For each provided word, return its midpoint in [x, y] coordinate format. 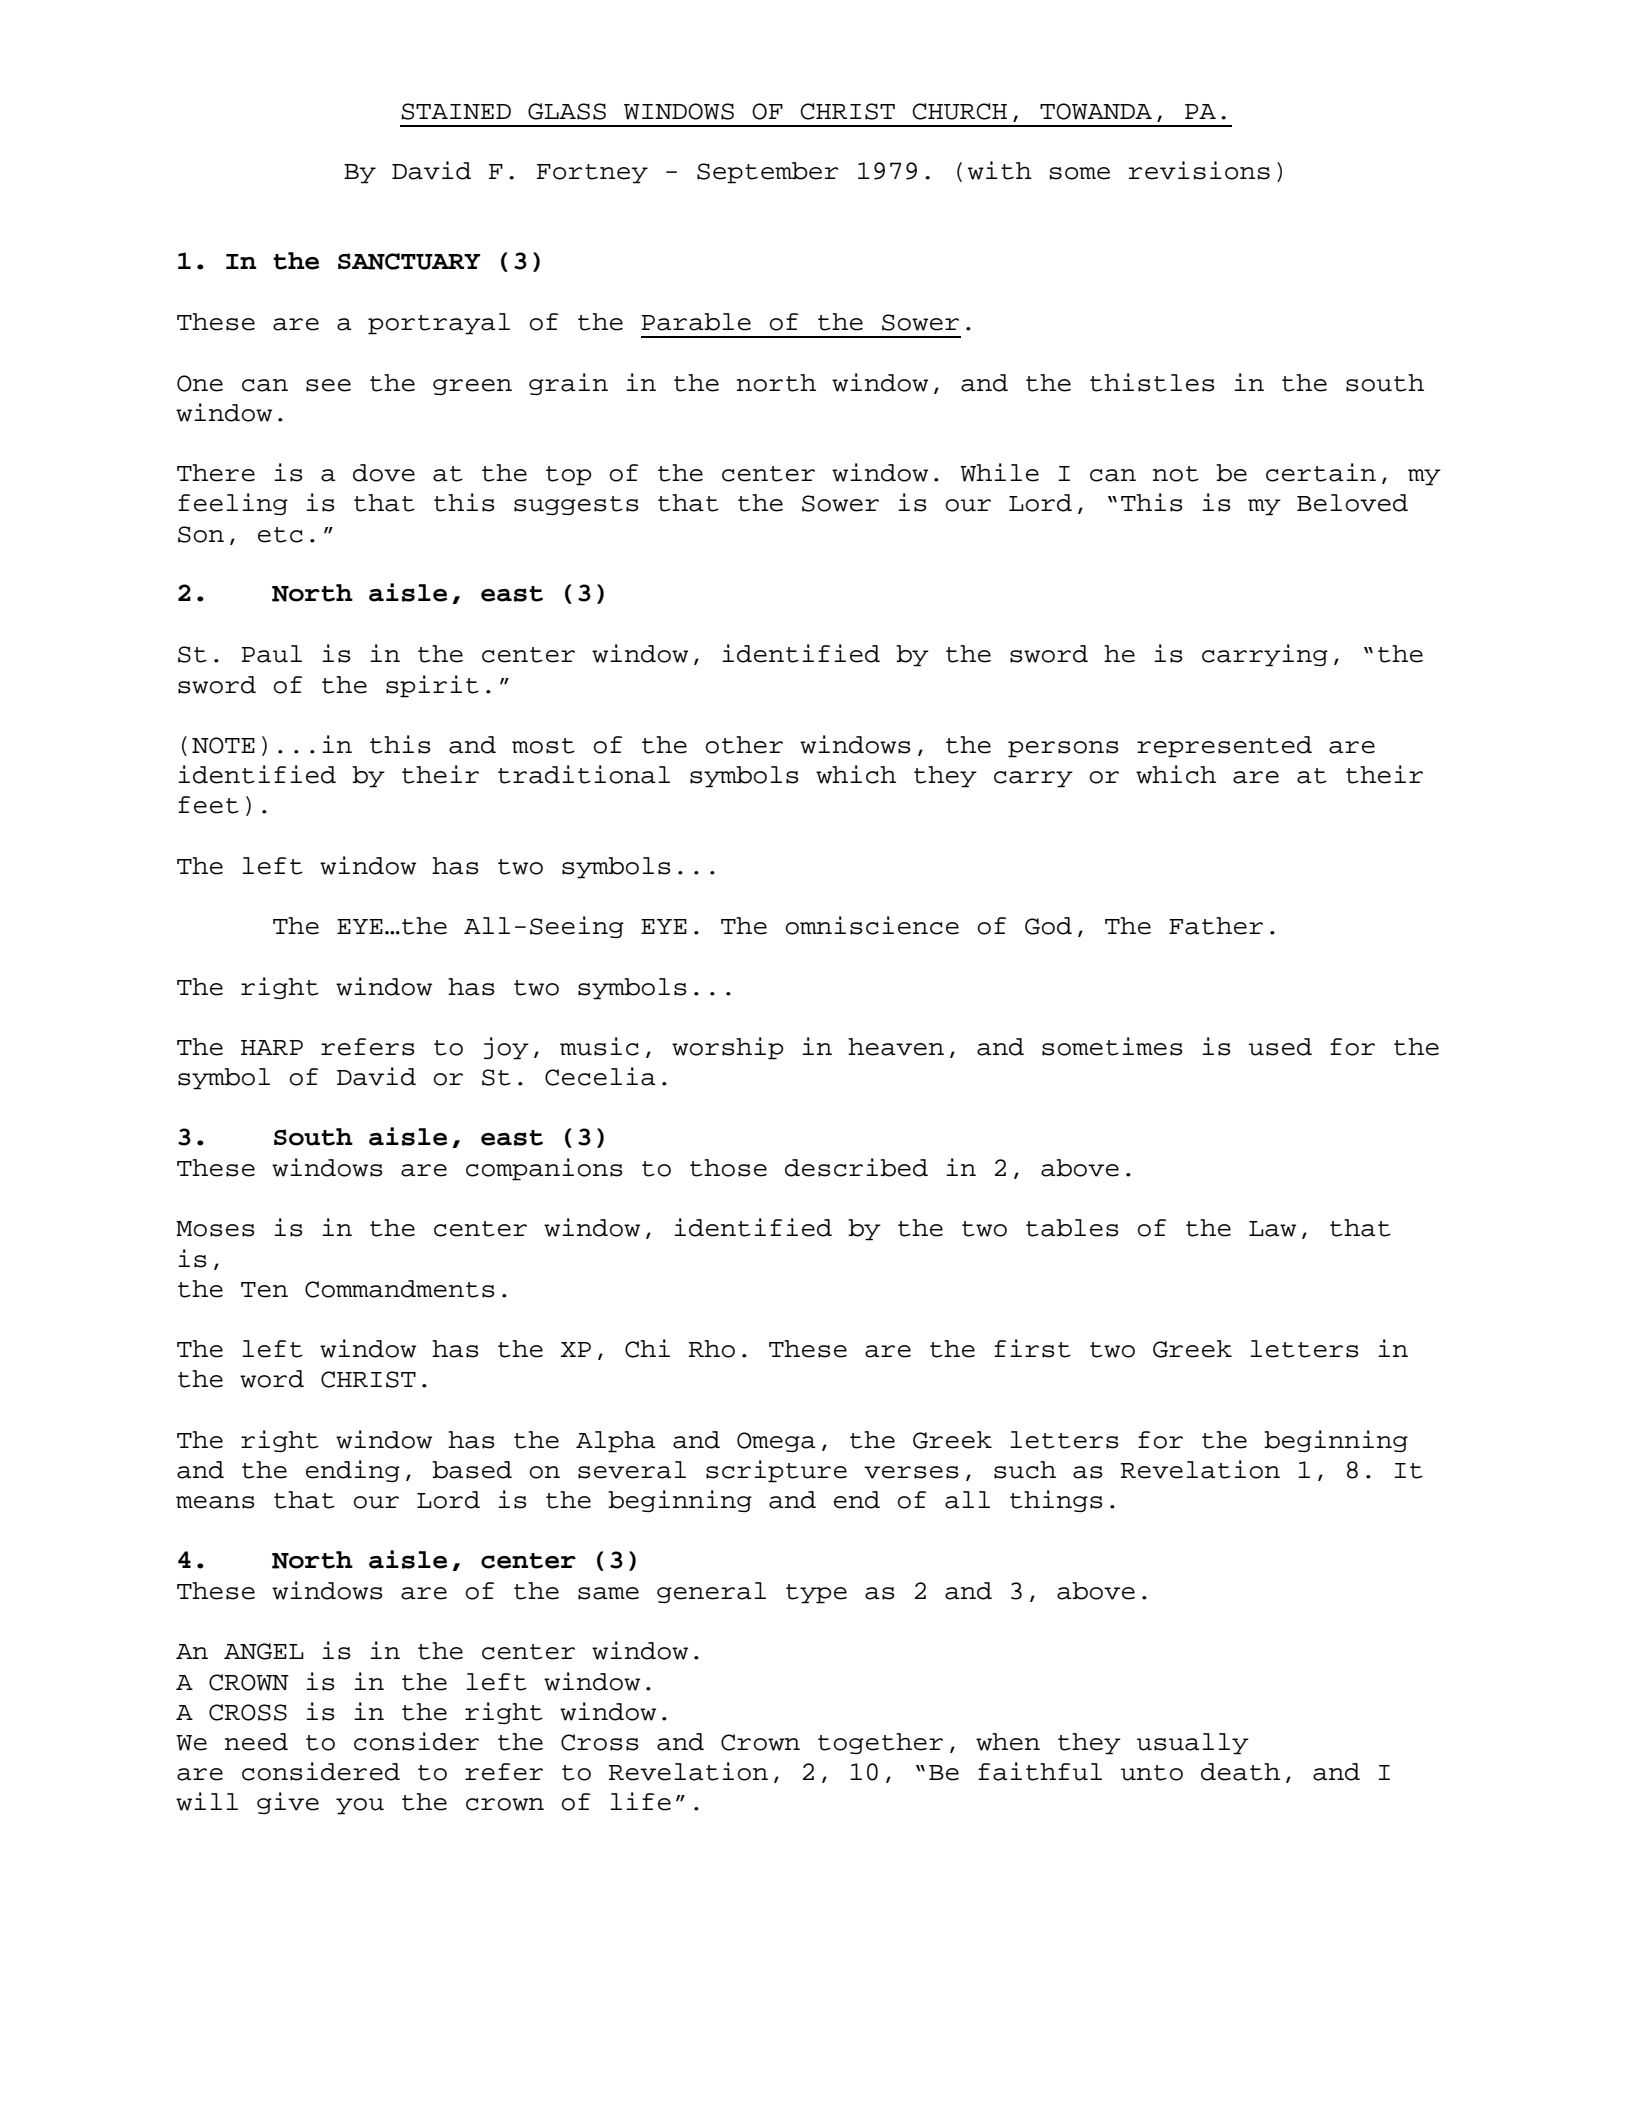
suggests [576, 505]
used [1280, 1047]
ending [353, 1471]
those [728, 1168]
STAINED [456, 111]
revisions [1199, 170]
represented [1224, 747]
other [744, 745]
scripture [776, 1471]
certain [1321, 472]
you [360, 1806]
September [768, 173]
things [1056, 1501]
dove [384, 473]
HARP [272, 1047]
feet [208, 805]
